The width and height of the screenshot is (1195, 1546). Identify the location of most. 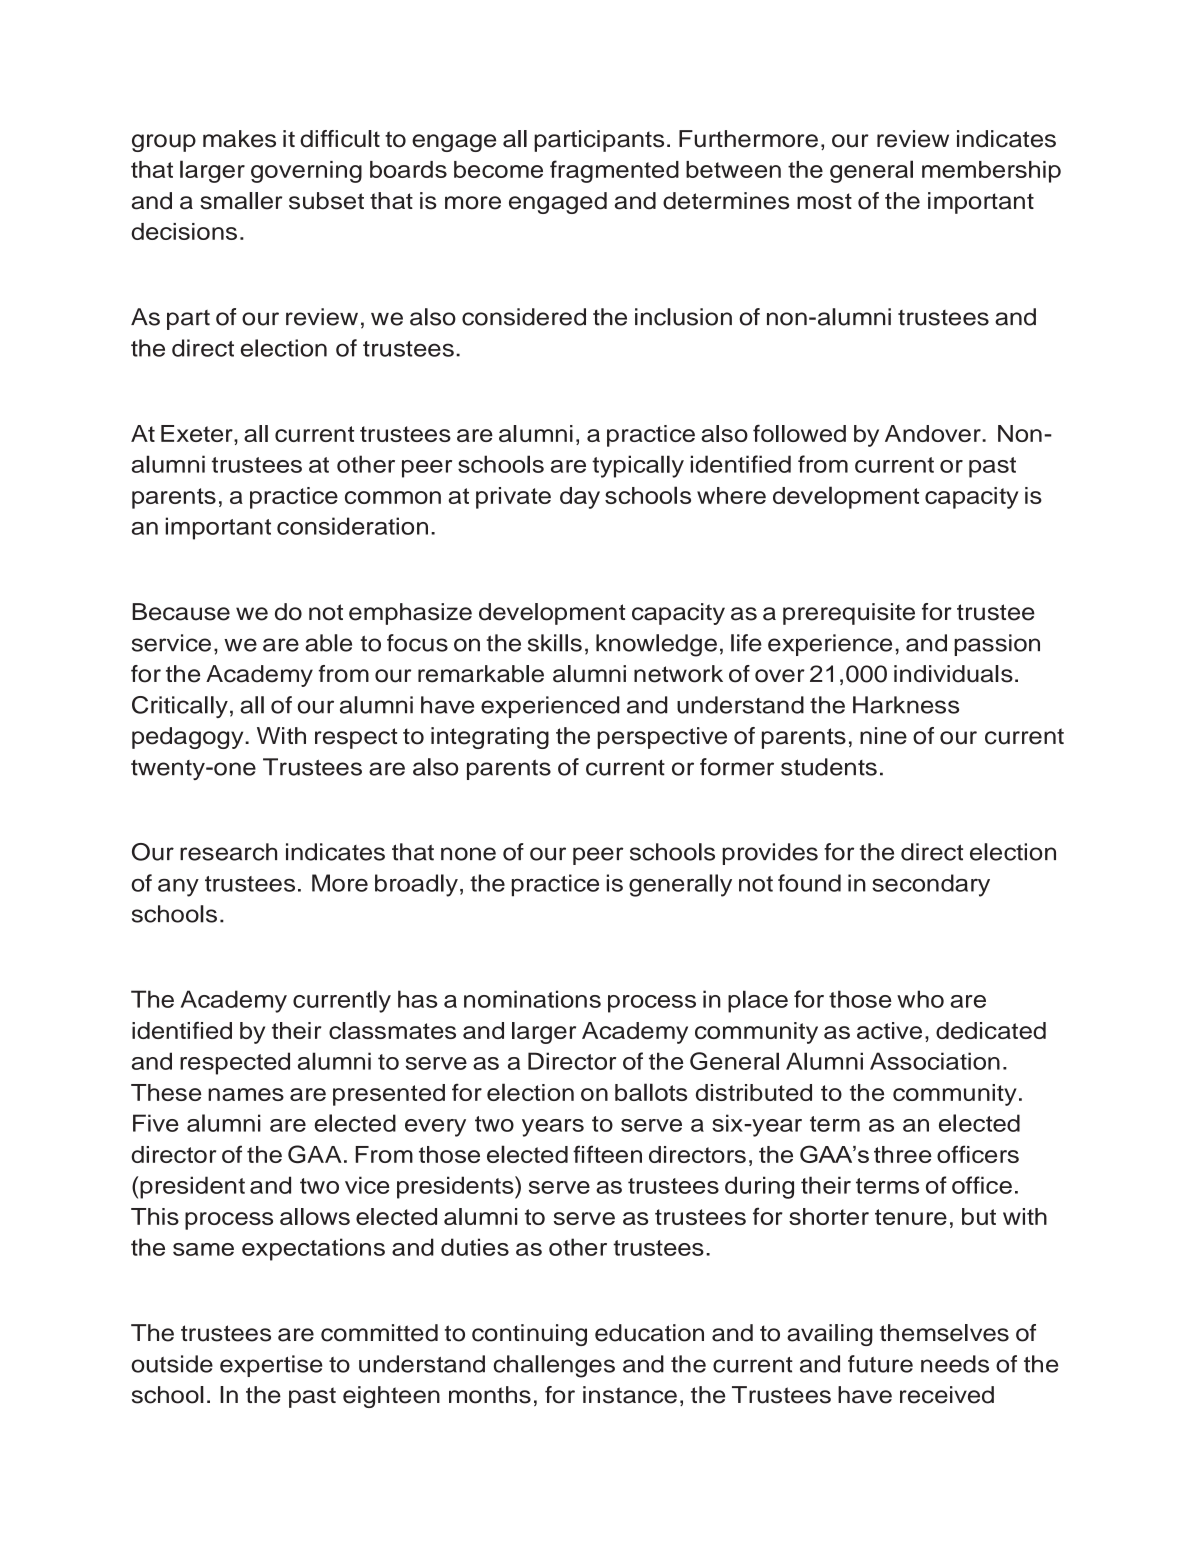
(824, 201).
